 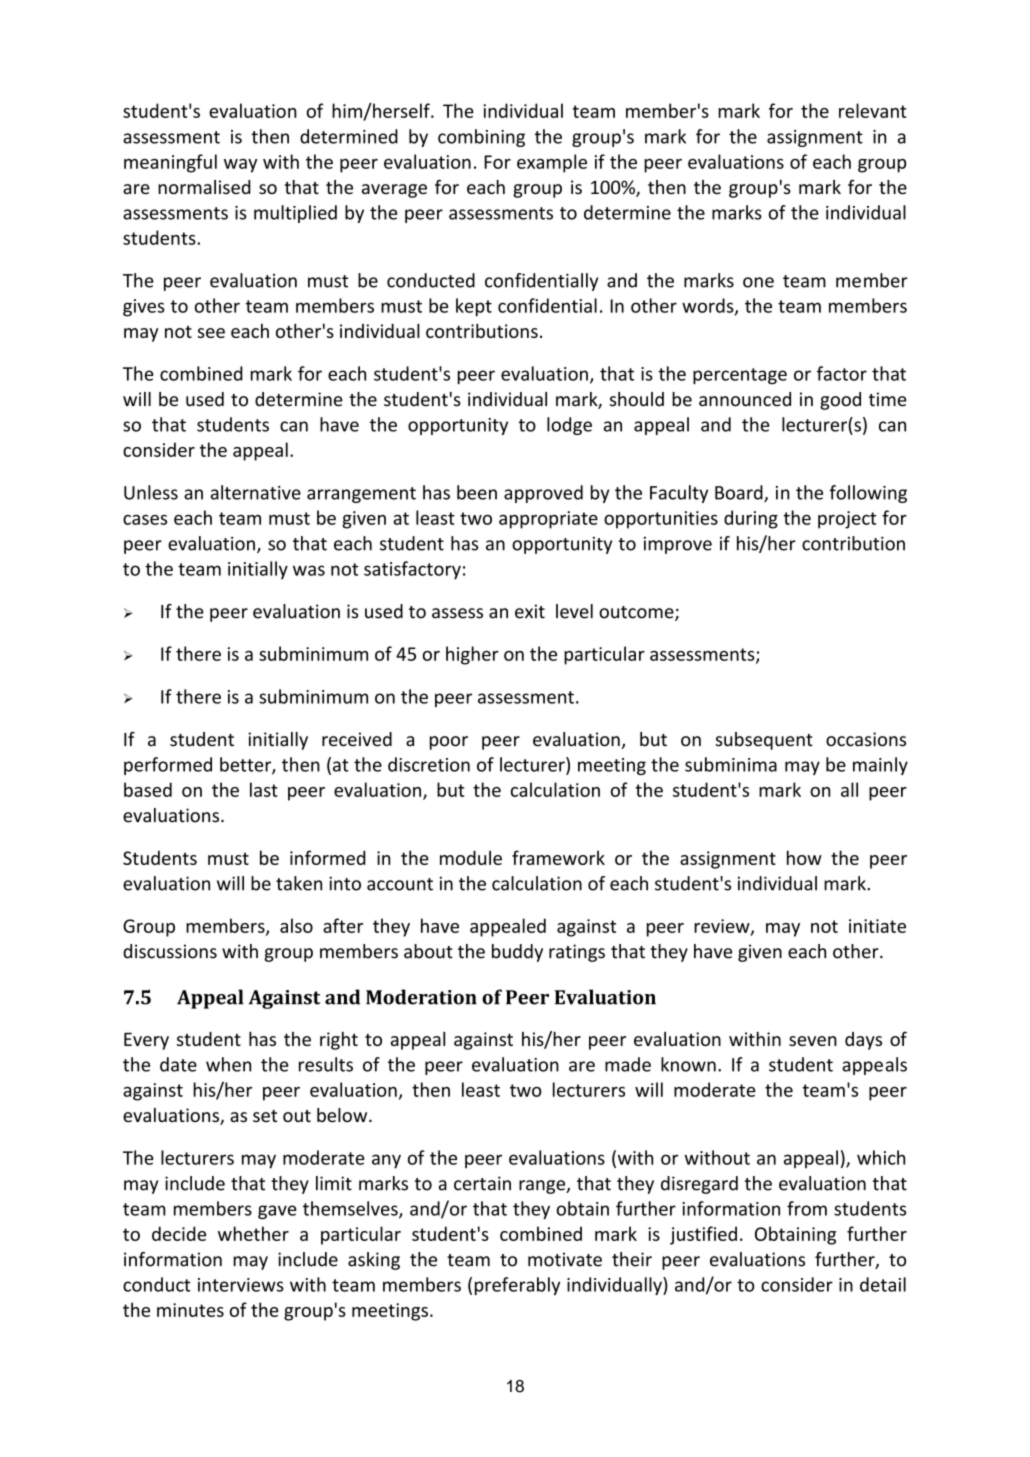 What do you see at coordinates (481, 138) in the document?
I see `combining` at bounding box center [481, 138].
